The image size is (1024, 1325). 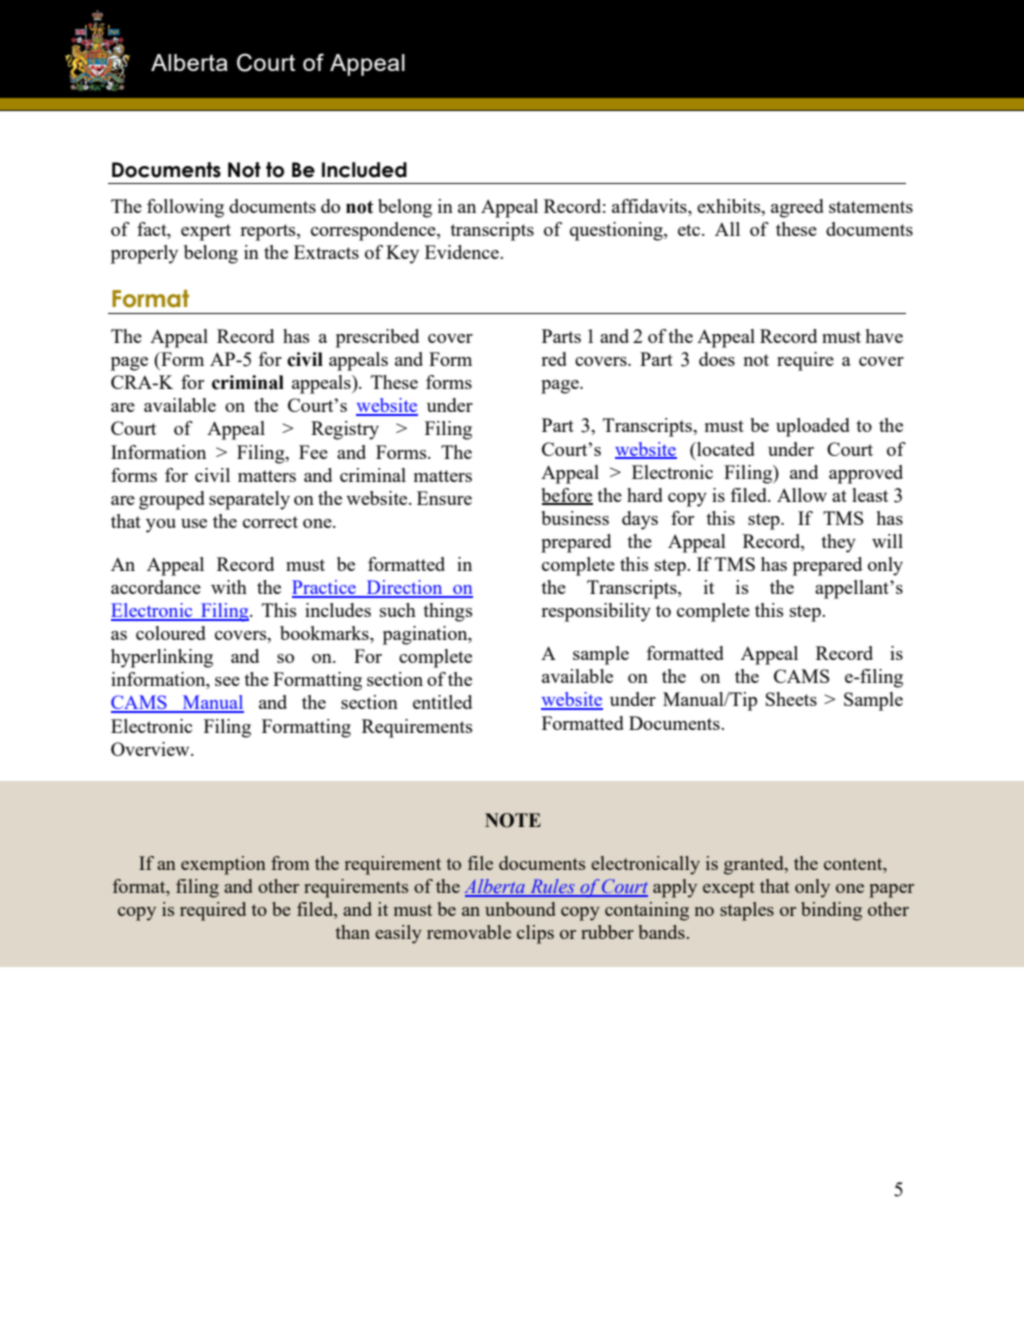 I want to click on business, so click(x=575, y=518).
